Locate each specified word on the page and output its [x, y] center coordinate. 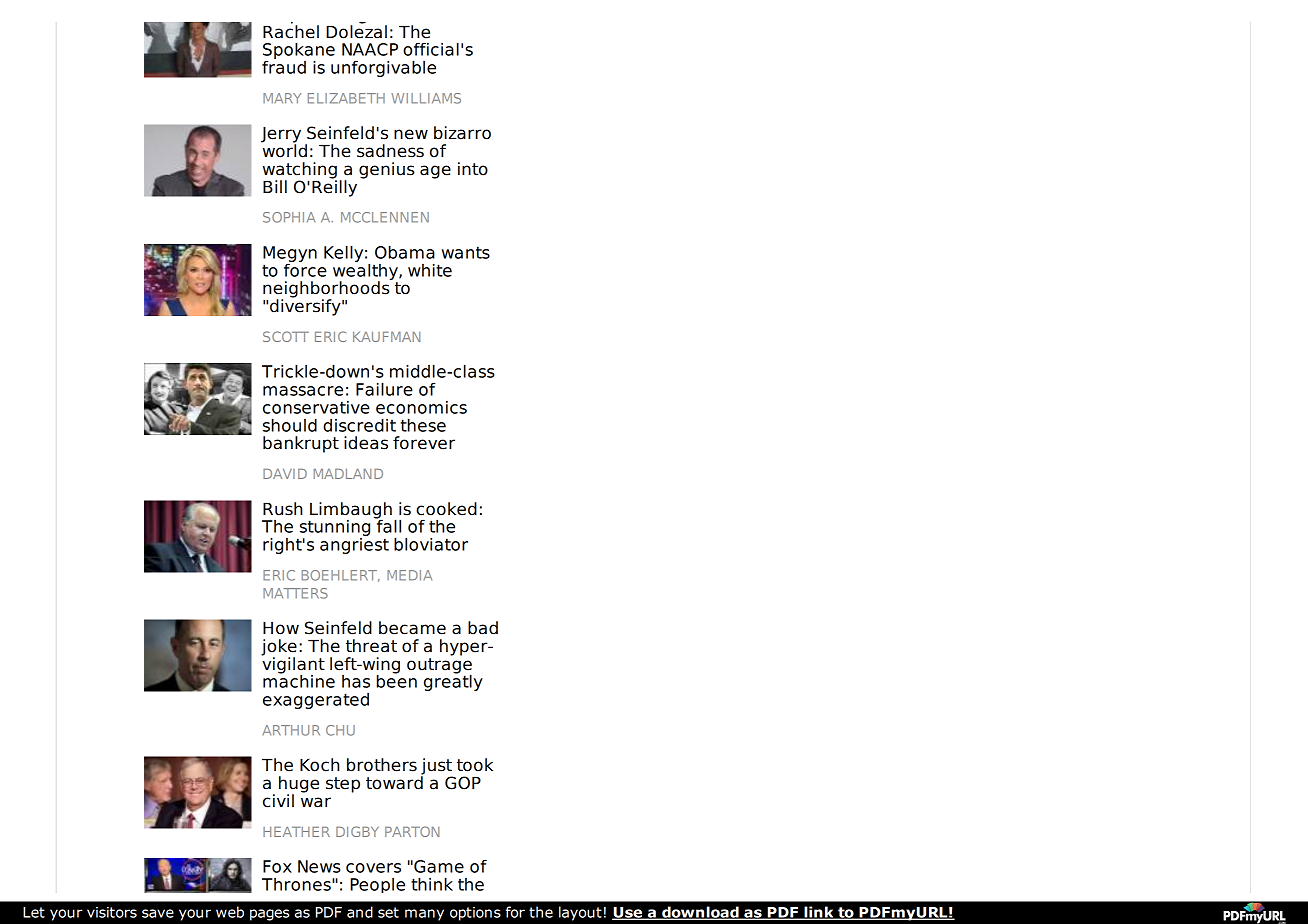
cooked [446, 509]
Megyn [290, 255]
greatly [453, 681]
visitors [112, 912]
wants [466, 252]
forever [424, 443]
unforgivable [383, 68]
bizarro [462, 133]
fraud [284, 66]
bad [483, 628]
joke [279, 648]
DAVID [285, 474]
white [430, 270]
